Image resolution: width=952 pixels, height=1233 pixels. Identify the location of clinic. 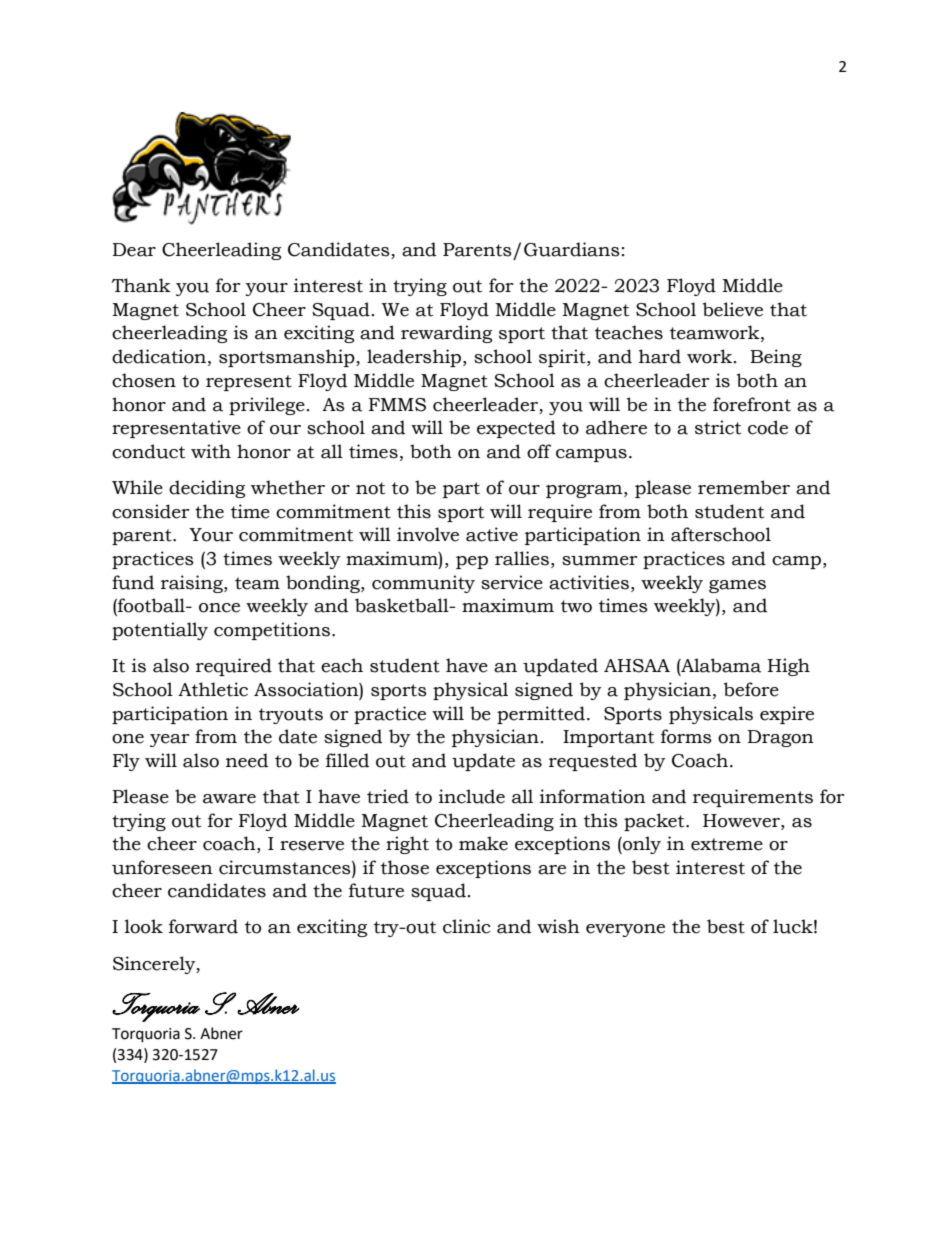
(466, 926).
